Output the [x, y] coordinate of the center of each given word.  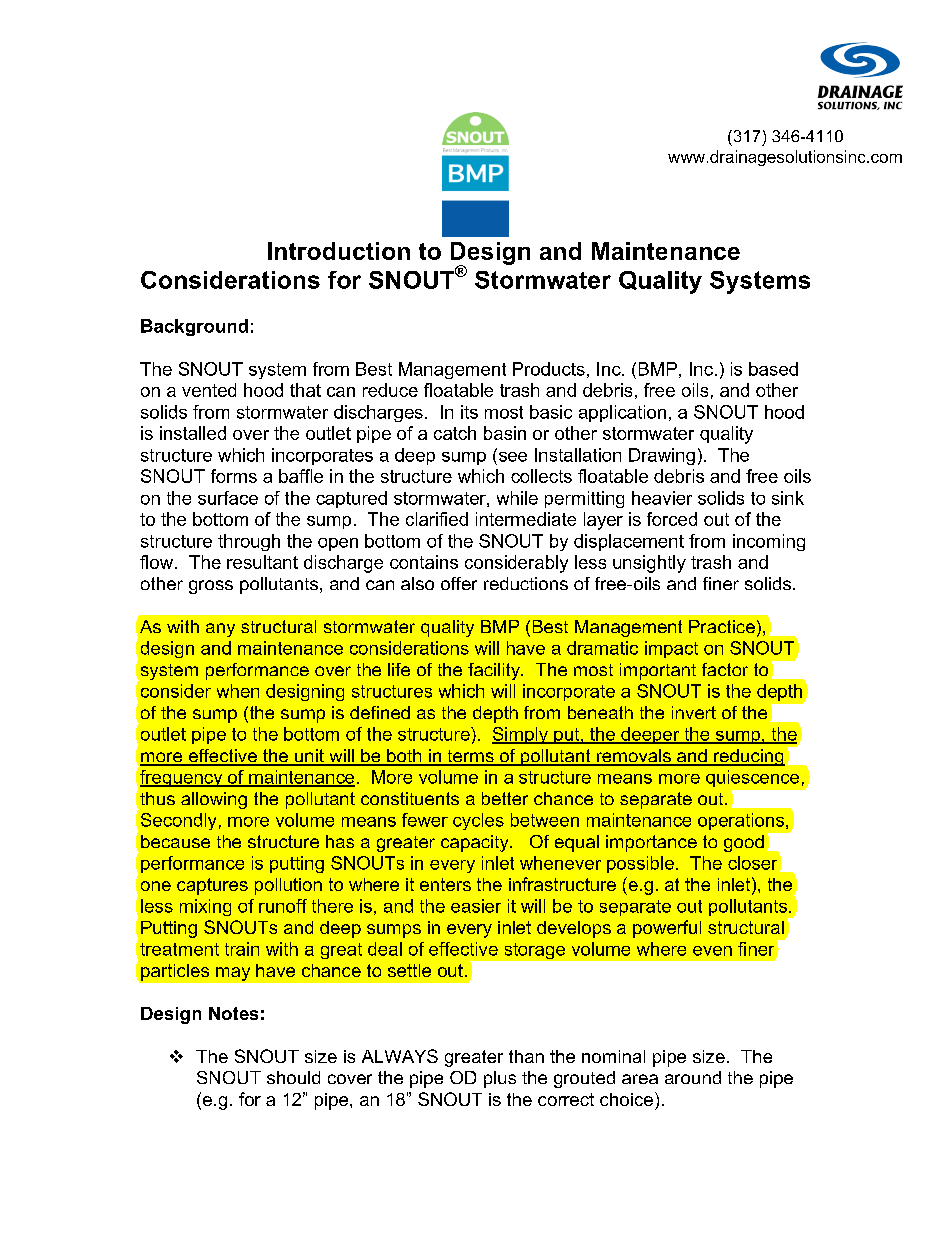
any [220, 630]
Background [194, 327]
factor [725, 669]
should [293, 1077]
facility [495, 671]
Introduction [339, 251]
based [773, 369]
